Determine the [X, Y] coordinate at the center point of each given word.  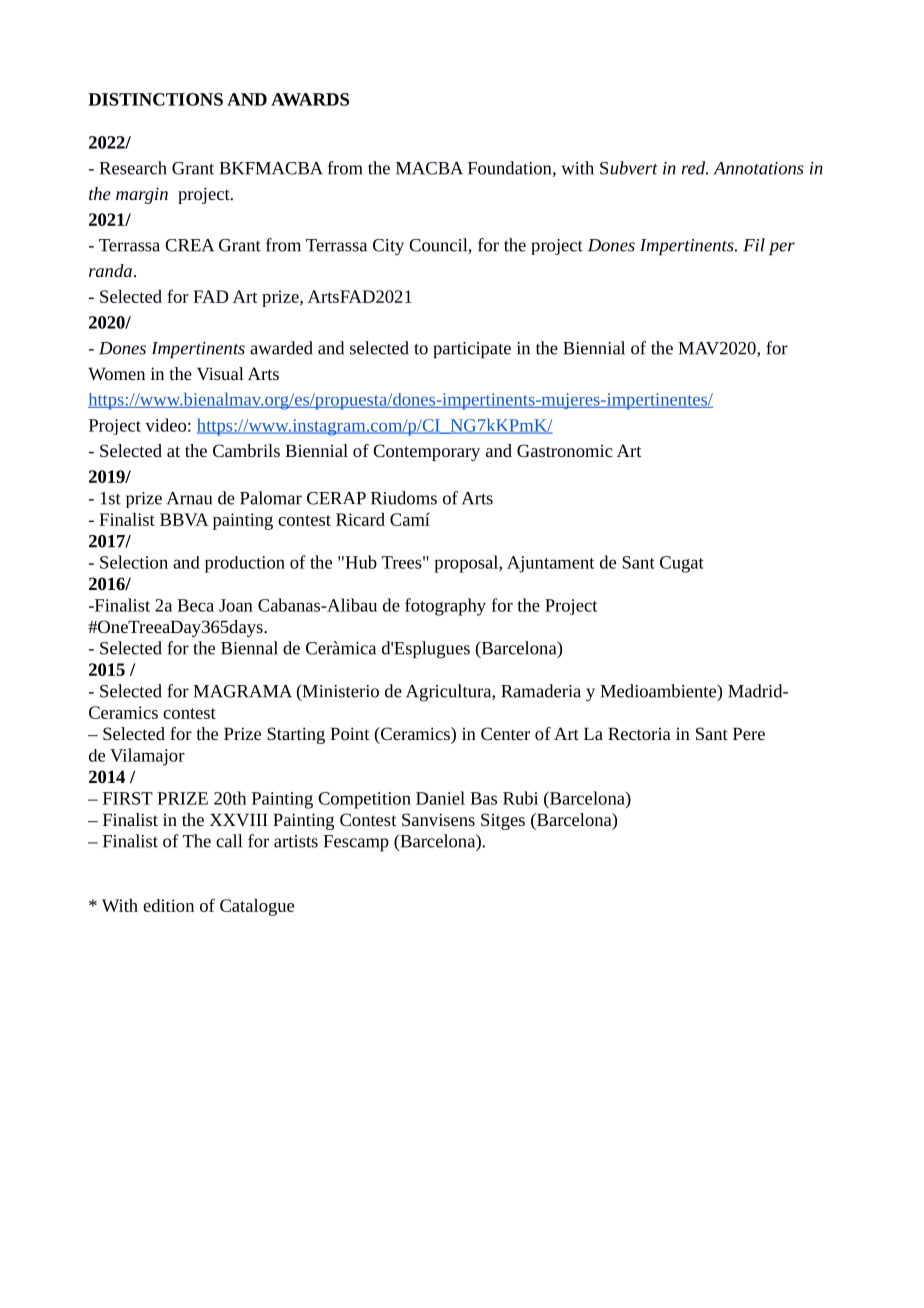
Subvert [629, 168]
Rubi [520, 798]
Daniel [440, 798]
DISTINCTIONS [155, 99]
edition [168, 905]
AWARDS [310, 99]
